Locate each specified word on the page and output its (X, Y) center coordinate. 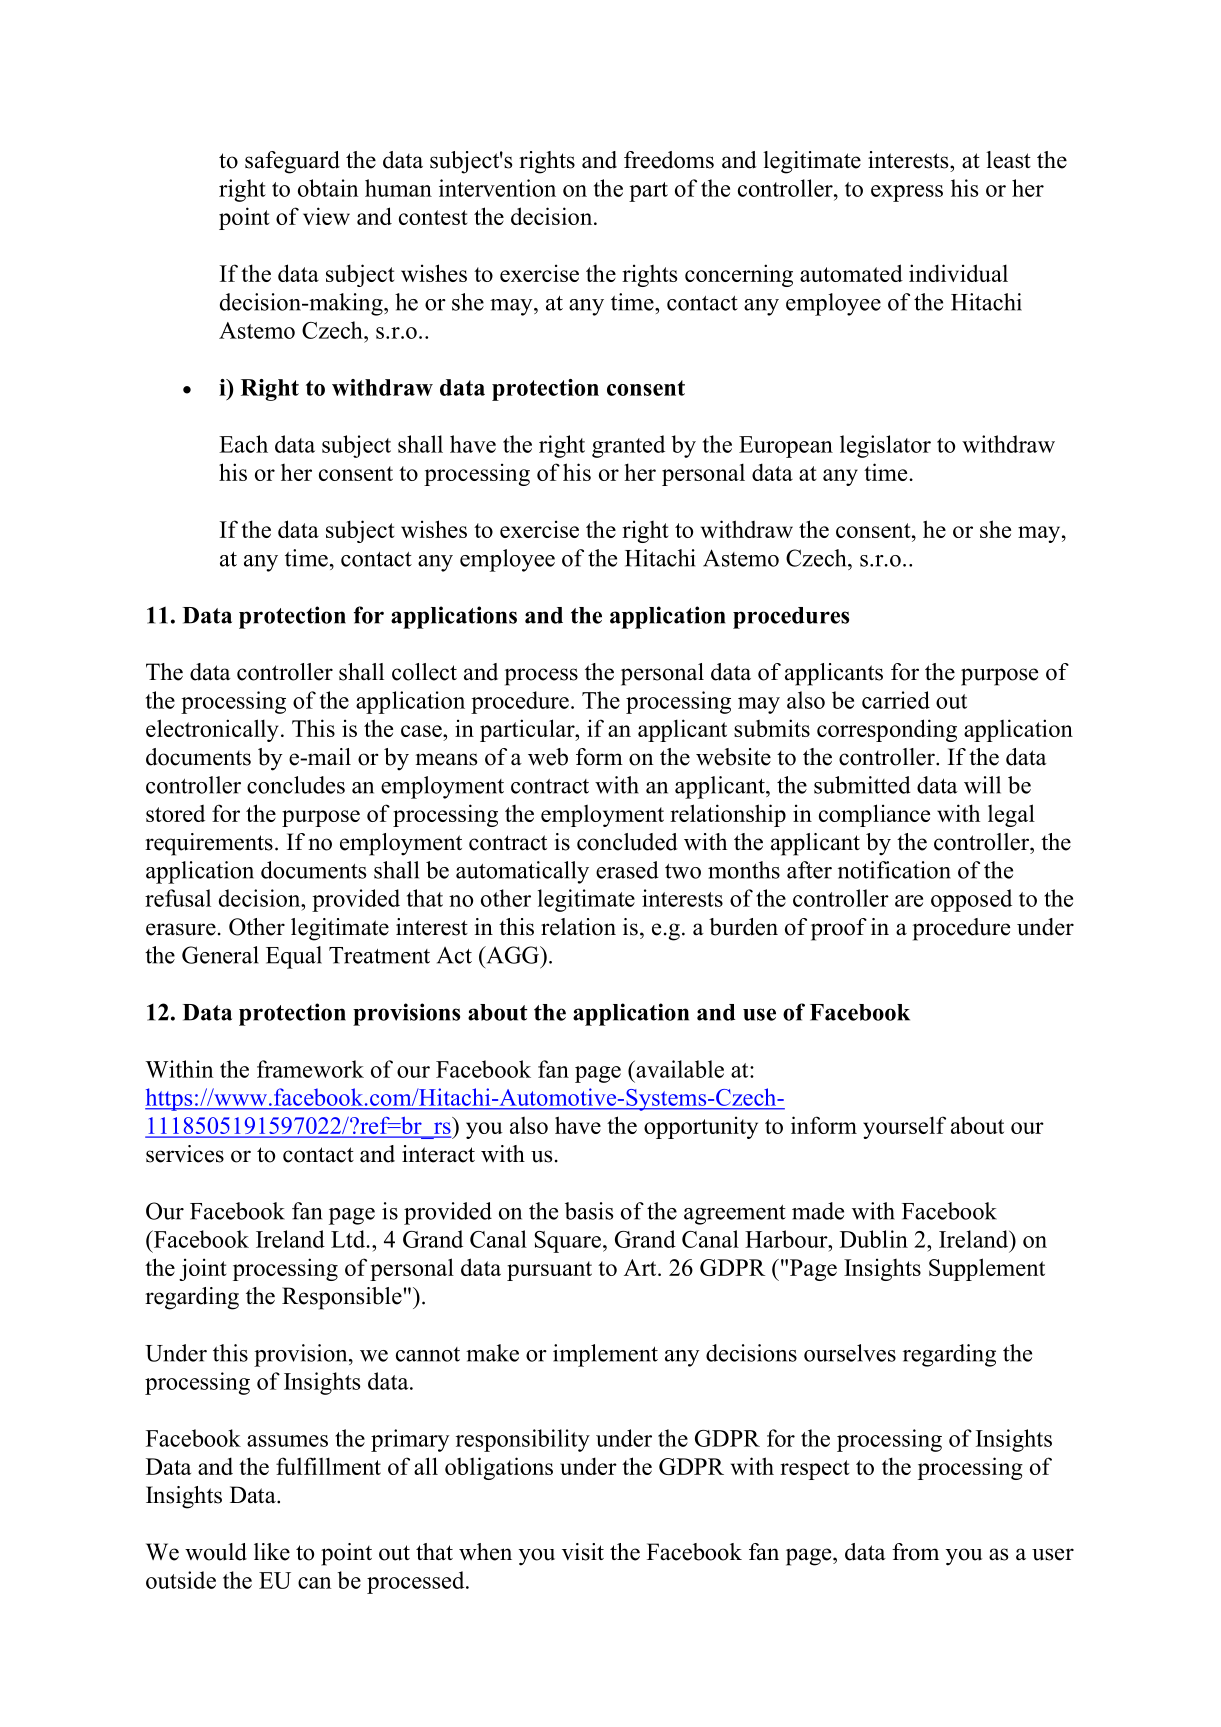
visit (583, 1552)
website (733, 757)
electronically (212, 730)
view (326, 216)
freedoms (669, 160)
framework (310, 1069)
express (907, 193)
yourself (904, 1127)
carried (896, 700)
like (272, 1552)
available (679, 1069)
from (915, 1552)
